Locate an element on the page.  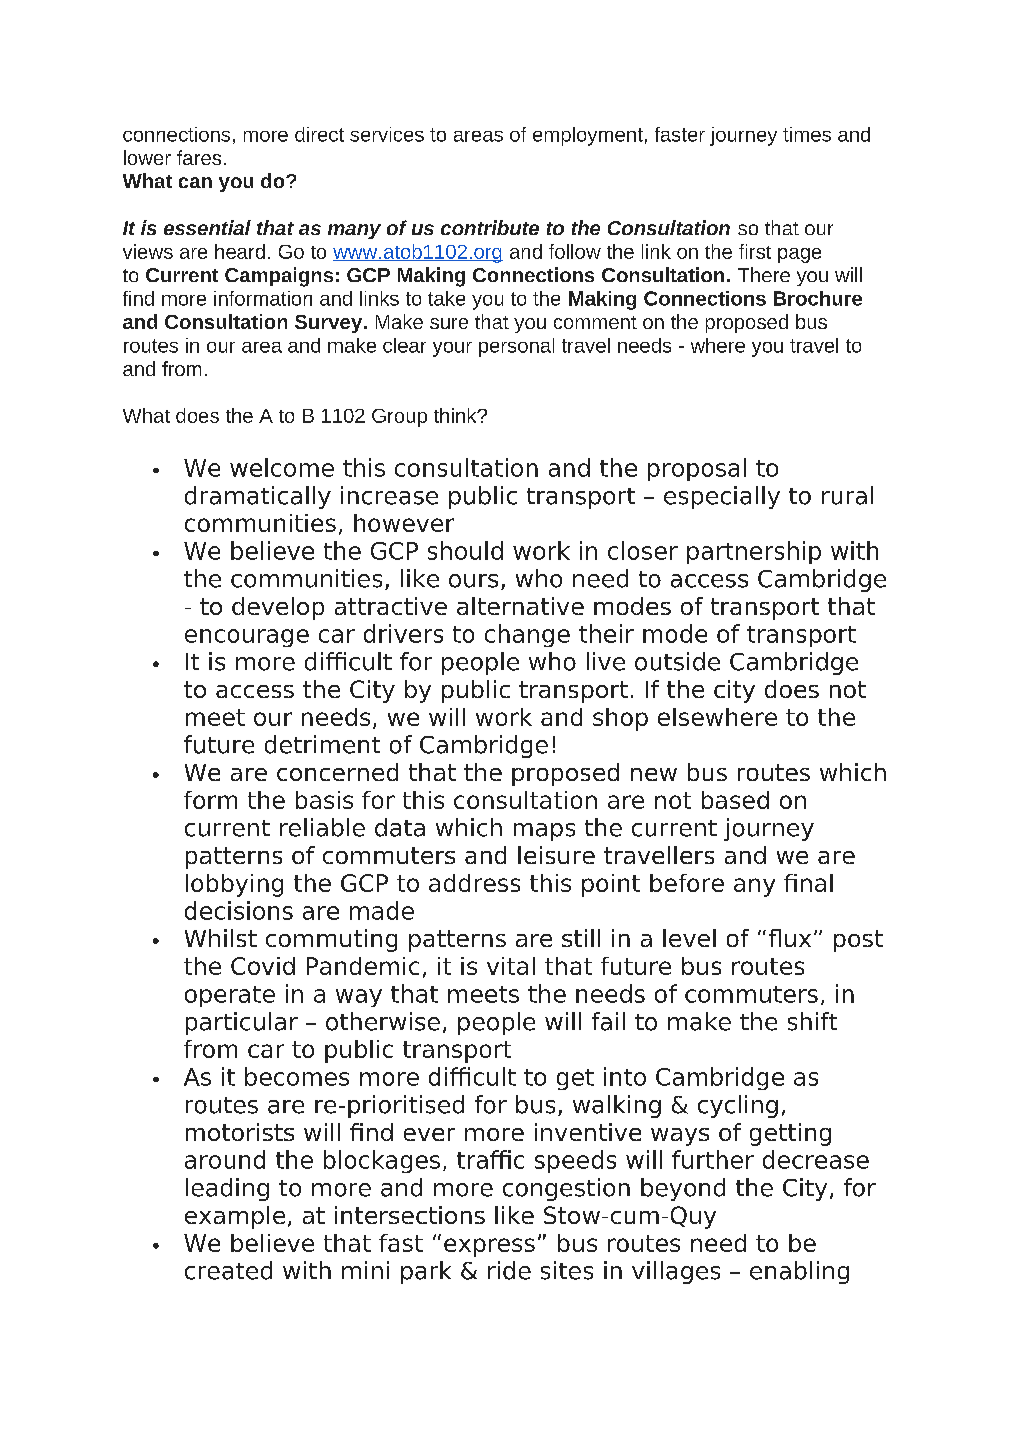
outside is located at coordinates (677, 661).
